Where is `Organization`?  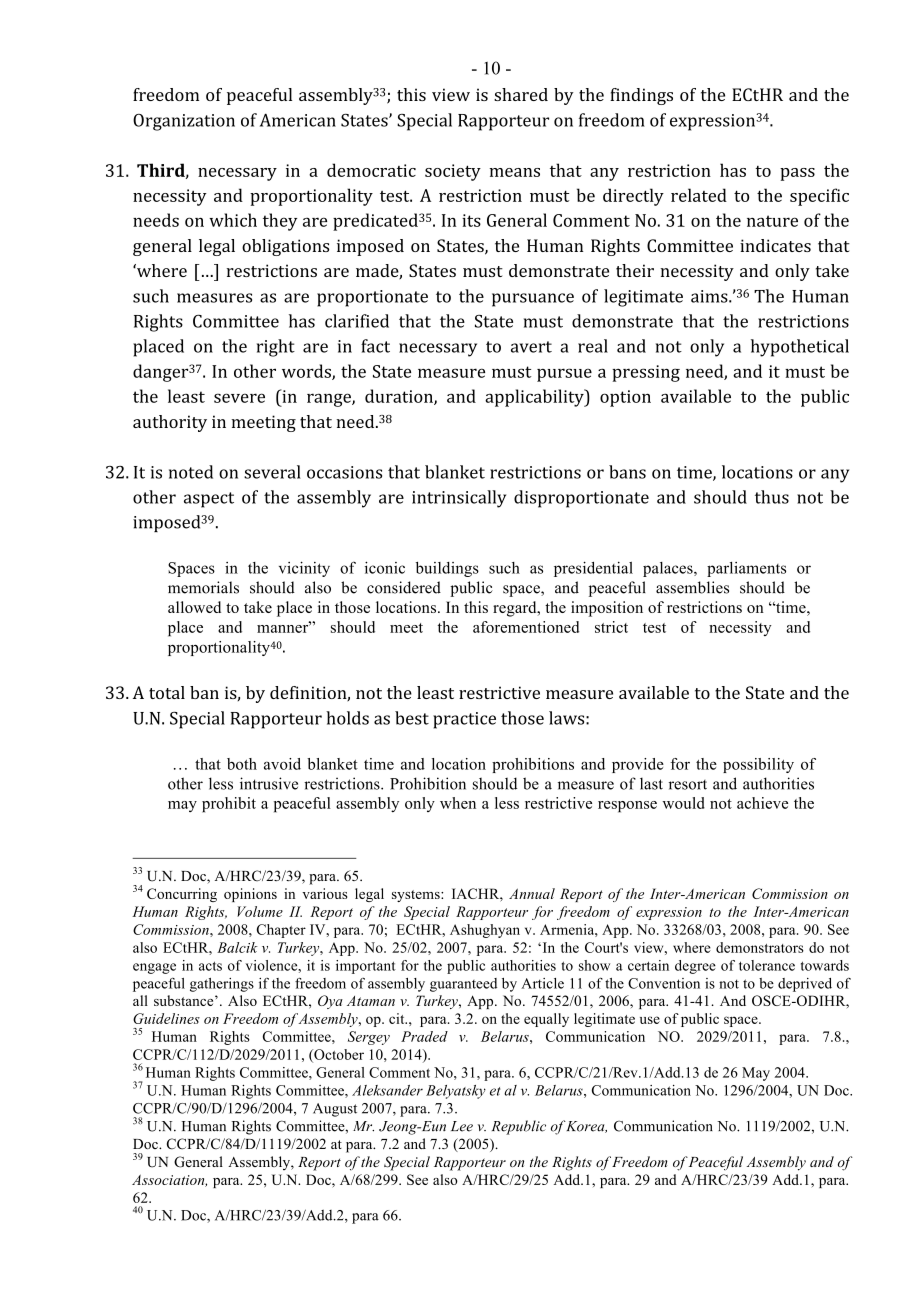
Organization is located at coordinates (184, 122).
